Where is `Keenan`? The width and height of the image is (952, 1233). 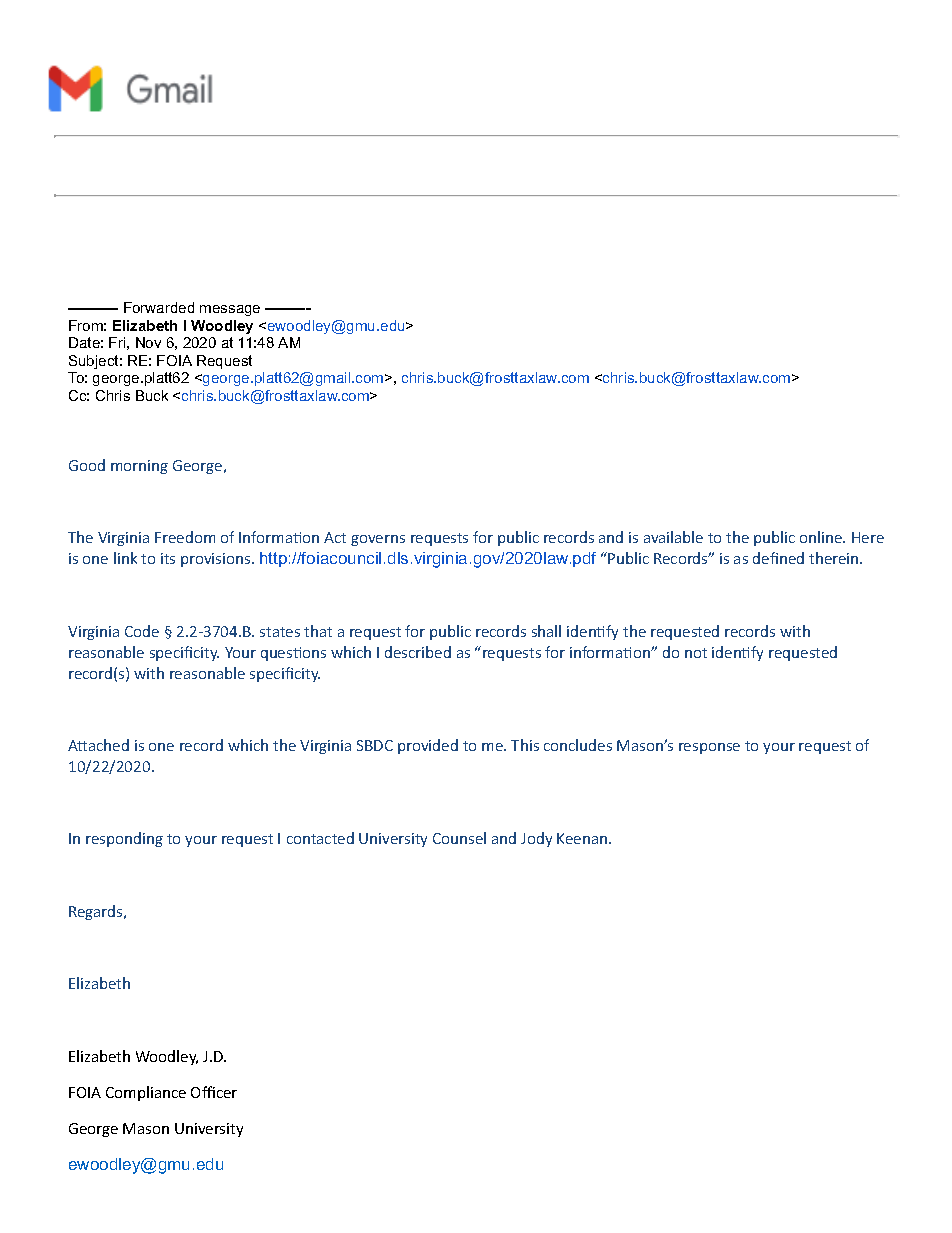 Keenan is located at coordinates (582, 838).
